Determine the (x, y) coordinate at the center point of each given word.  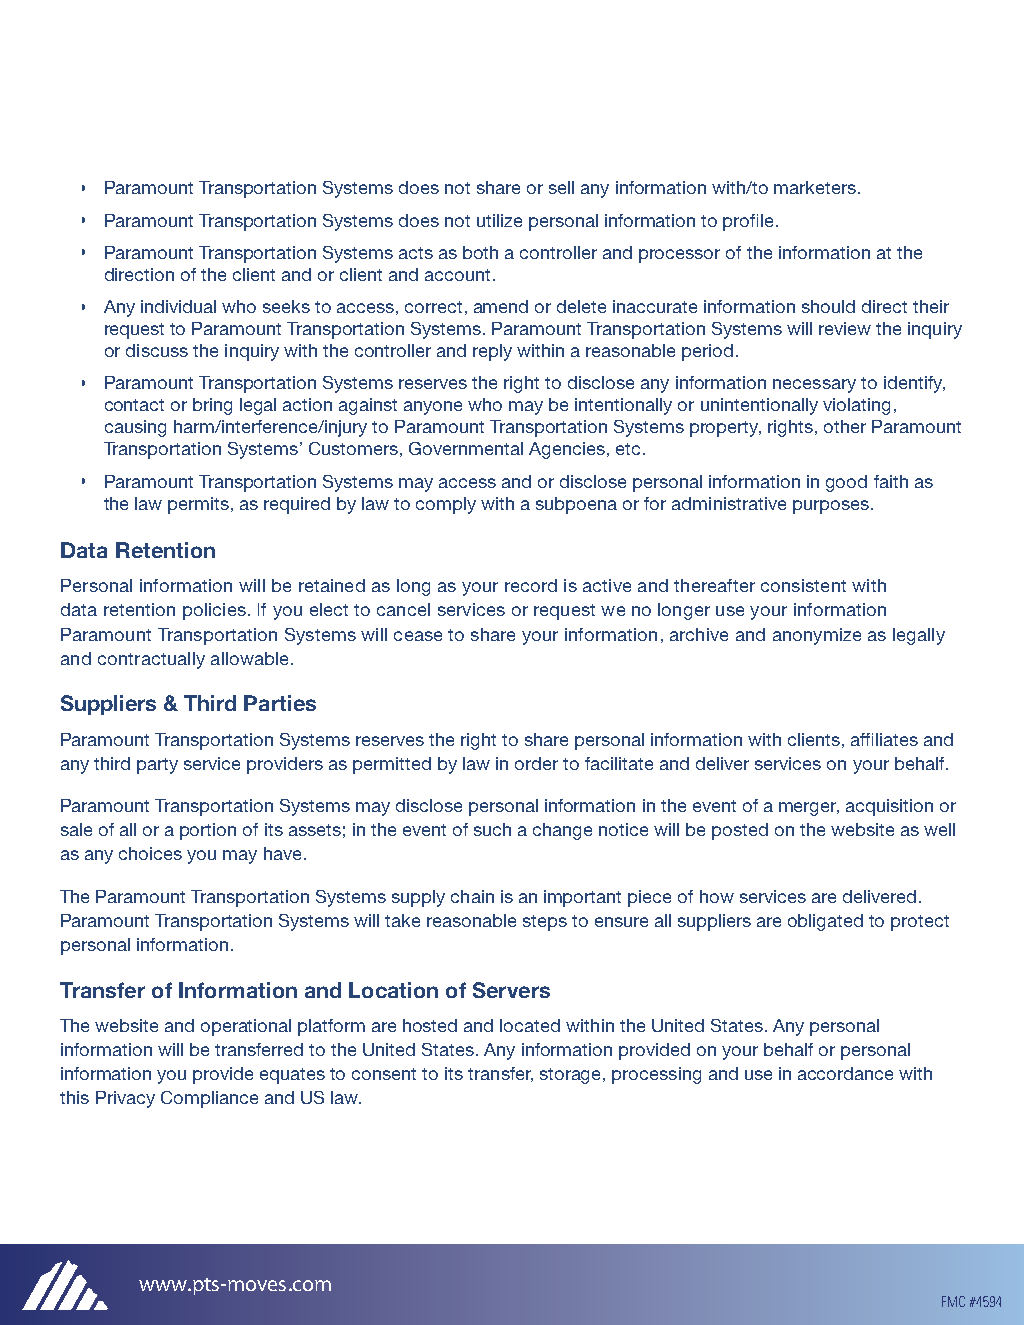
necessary (814, 386)
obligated (825, 922)
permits (198, 505)
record (531, 585)
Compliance (209, 1099)
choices (150, 853)
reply (492, 352)
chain (472, 896)
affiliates (884, 739)
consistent (803, 585)
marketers (815, 187)
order (536, 763)
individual (178, 306)
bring (212, 406)
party (157, 766)
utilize (499, 220)
